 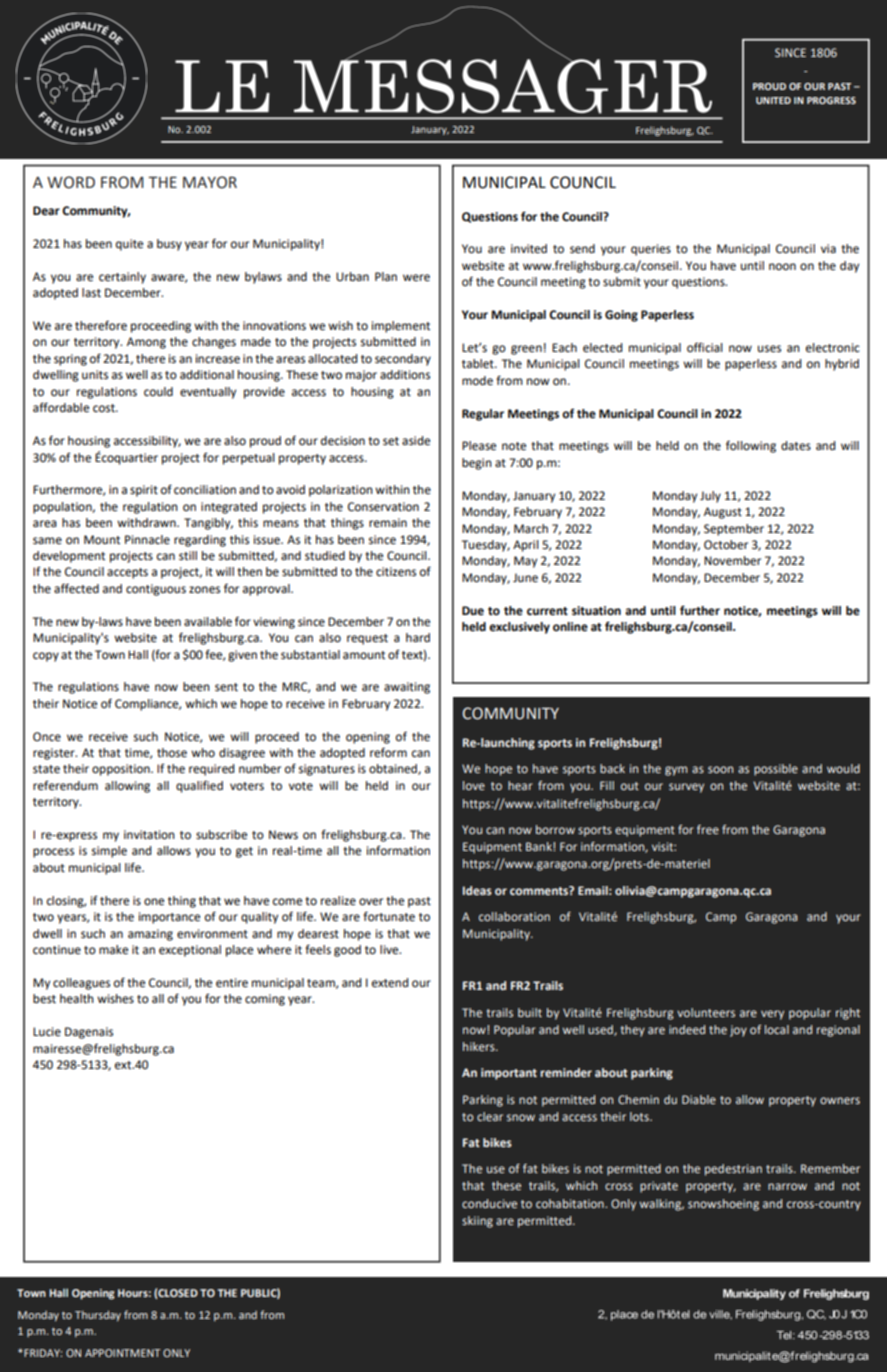 What do you see at coordinates (529, 249) in the page?
I see `invited` at bounding box center [529, 249].
